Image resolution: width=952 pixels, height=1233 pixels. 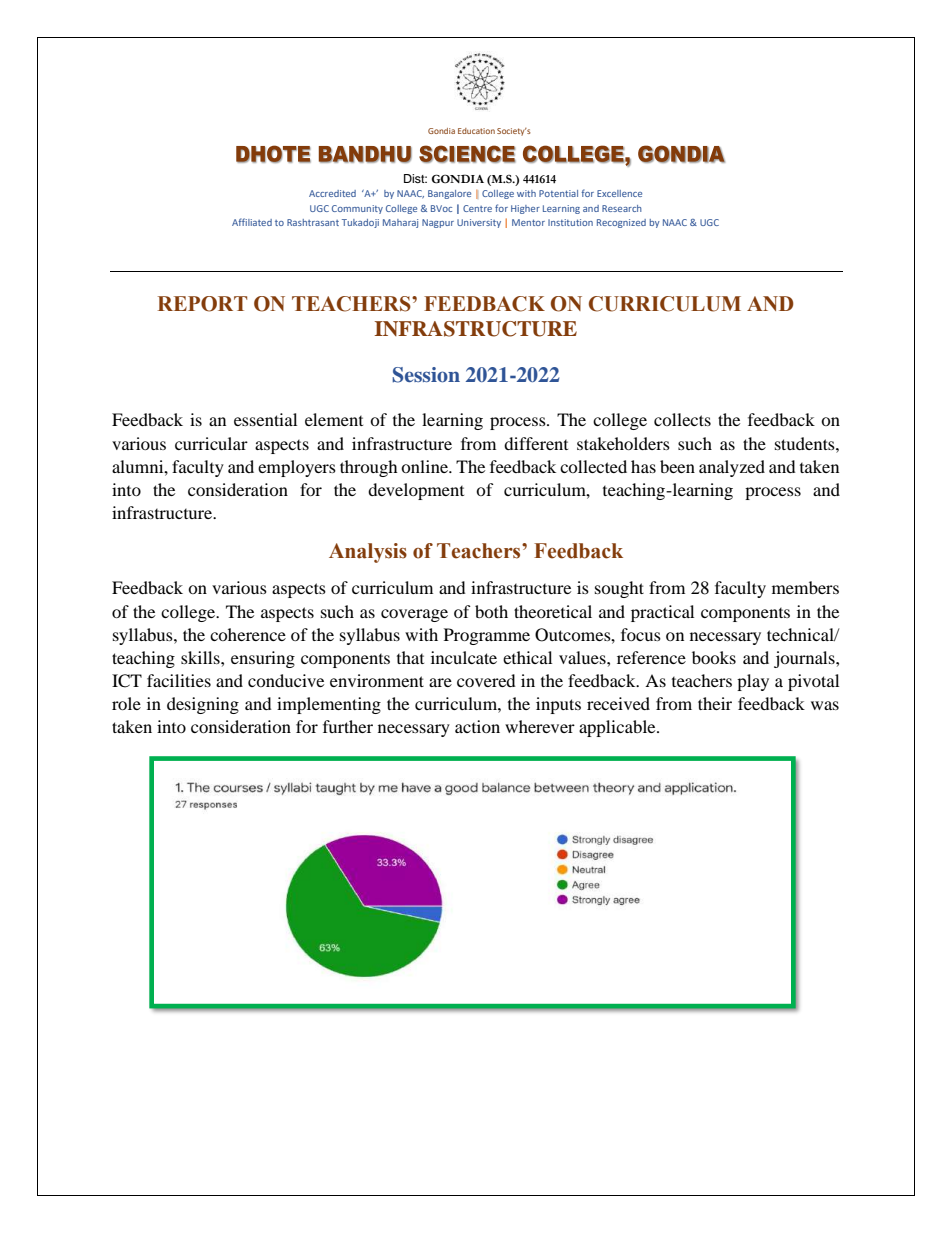 What do you see at coordinates (203, 705) in the page?
I see `designing` at bounding box center [203, 705].
